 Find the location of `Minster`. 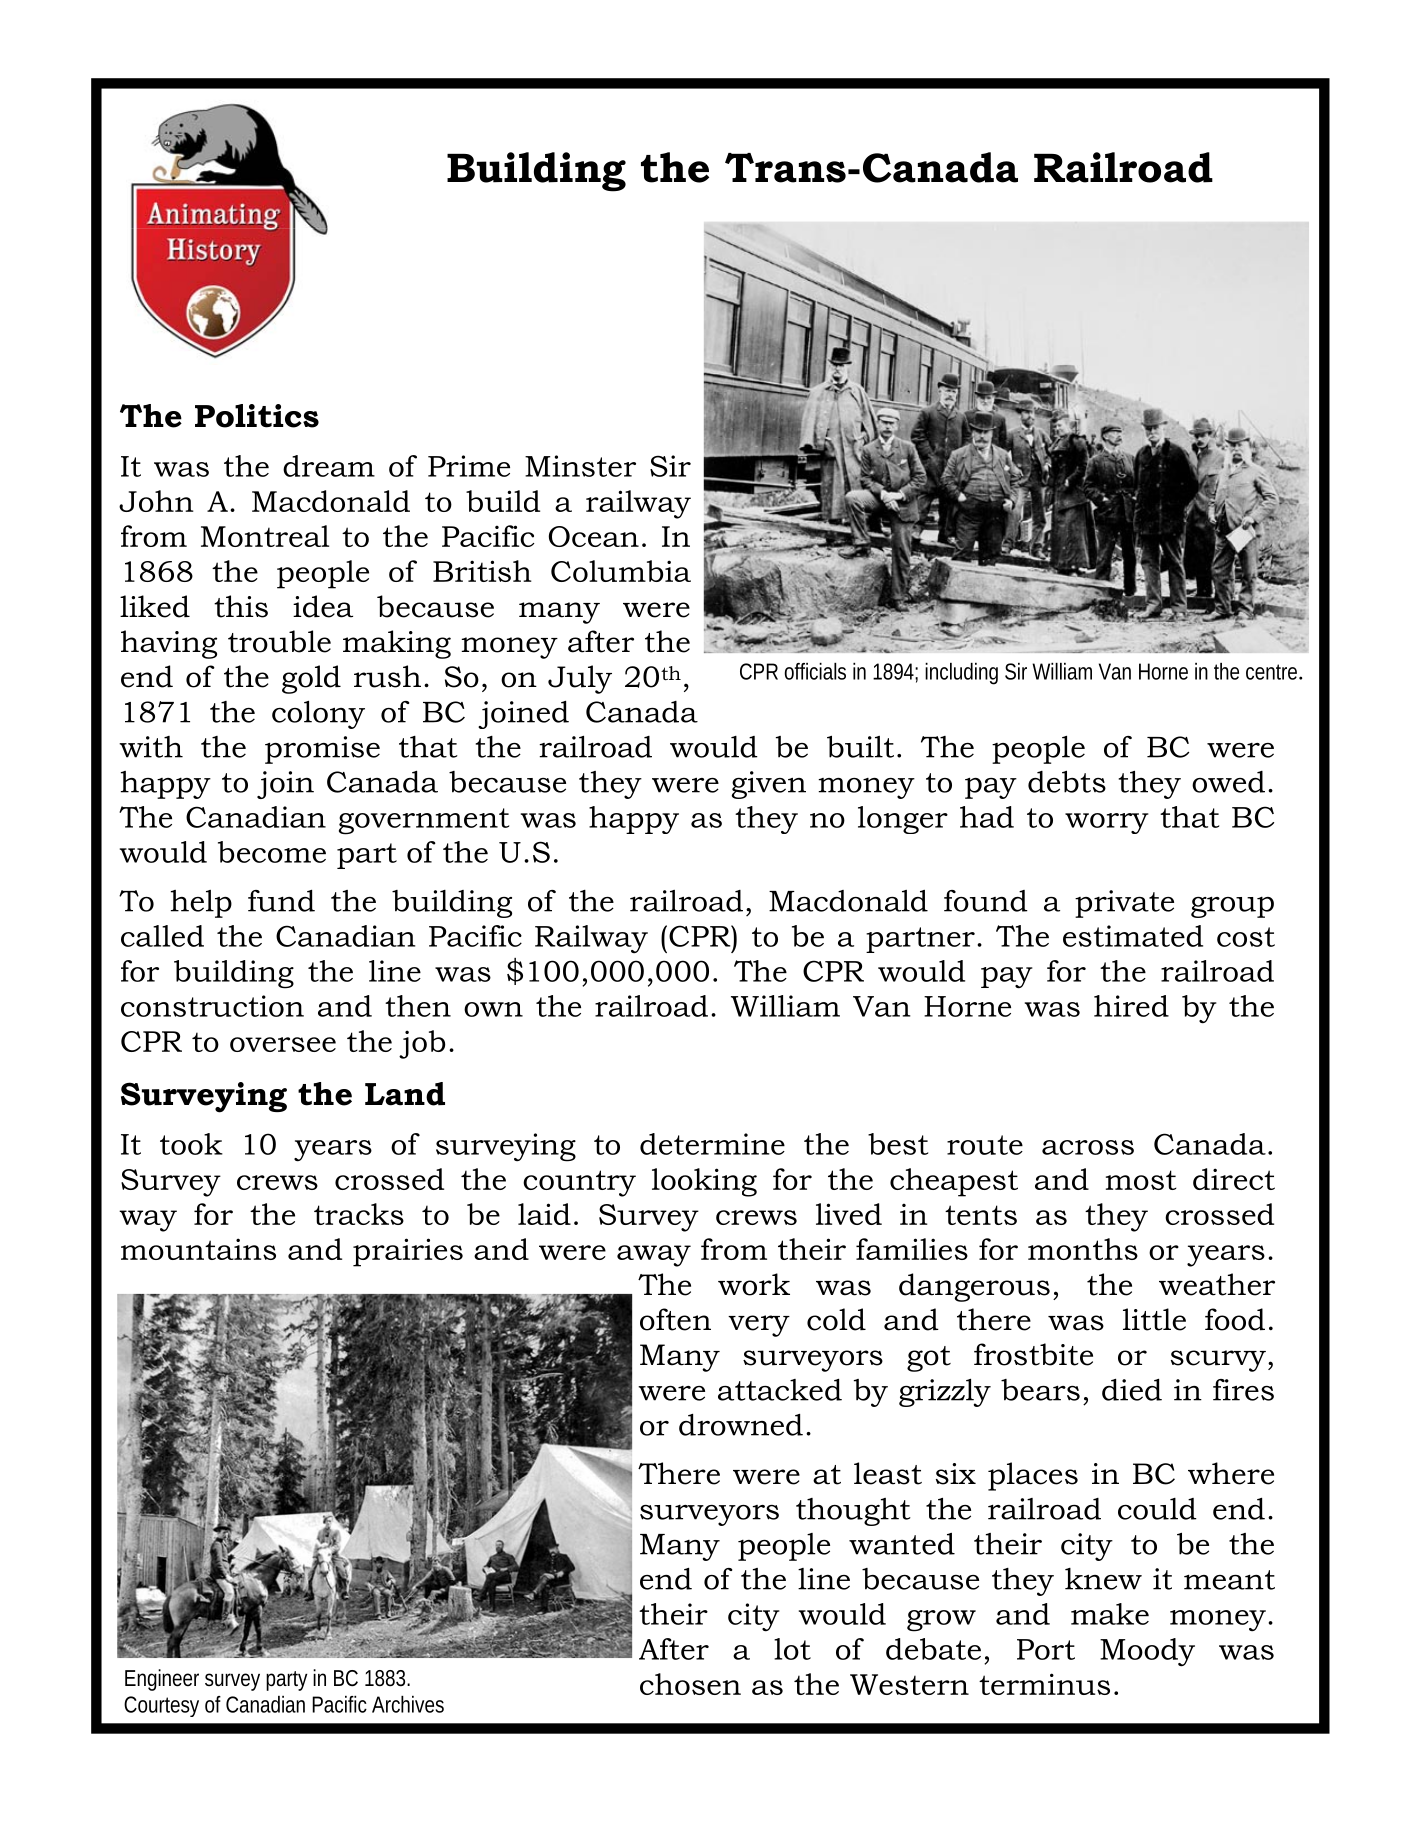

Minster is located at coordinates (580, 466).
